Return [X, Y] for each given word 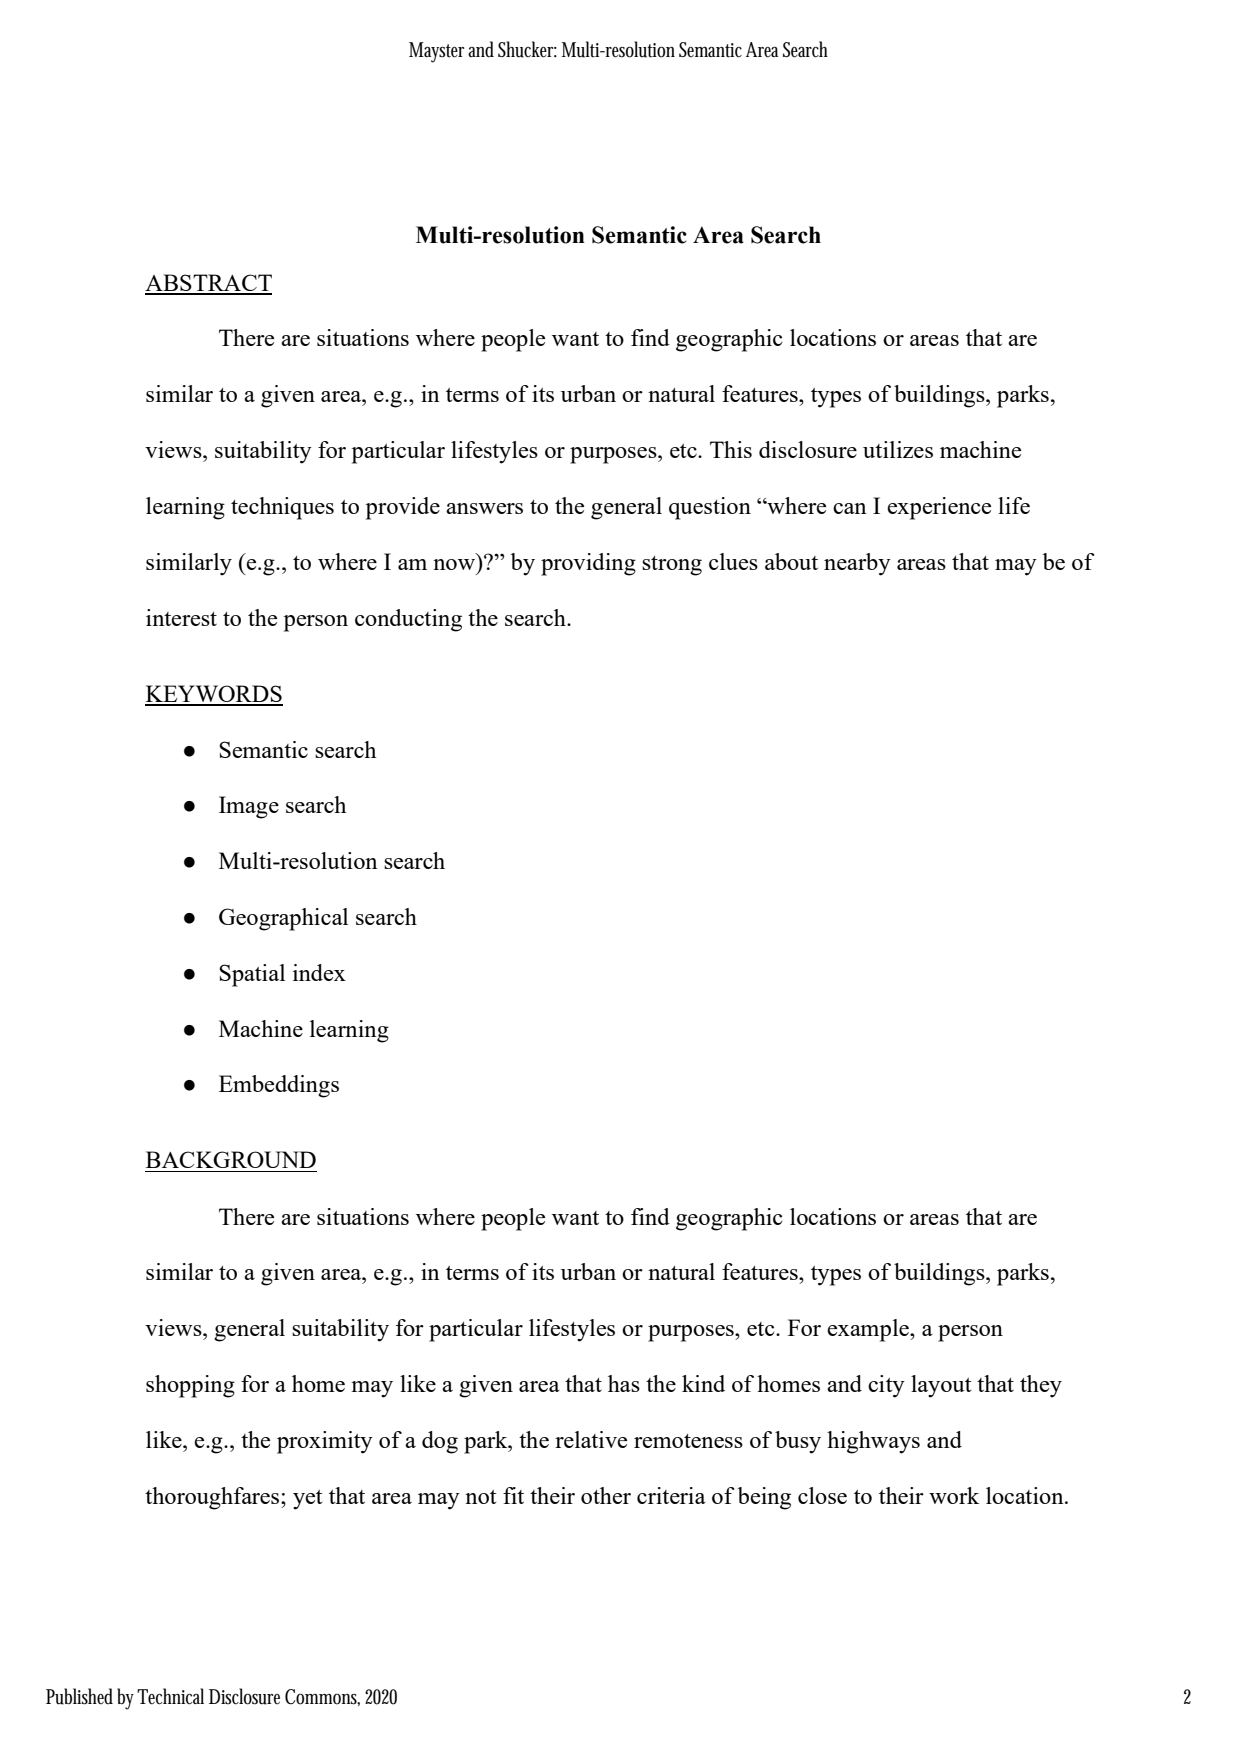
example [869, 1330]
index [319, 972]
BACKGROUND [231, 1159]
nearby [857, 564]
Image [249, 807]
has [624, 1383]
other [606, 1495]
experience [939, 508]
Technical [170, 1696]
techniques [282, 508]
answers [484, 508]
